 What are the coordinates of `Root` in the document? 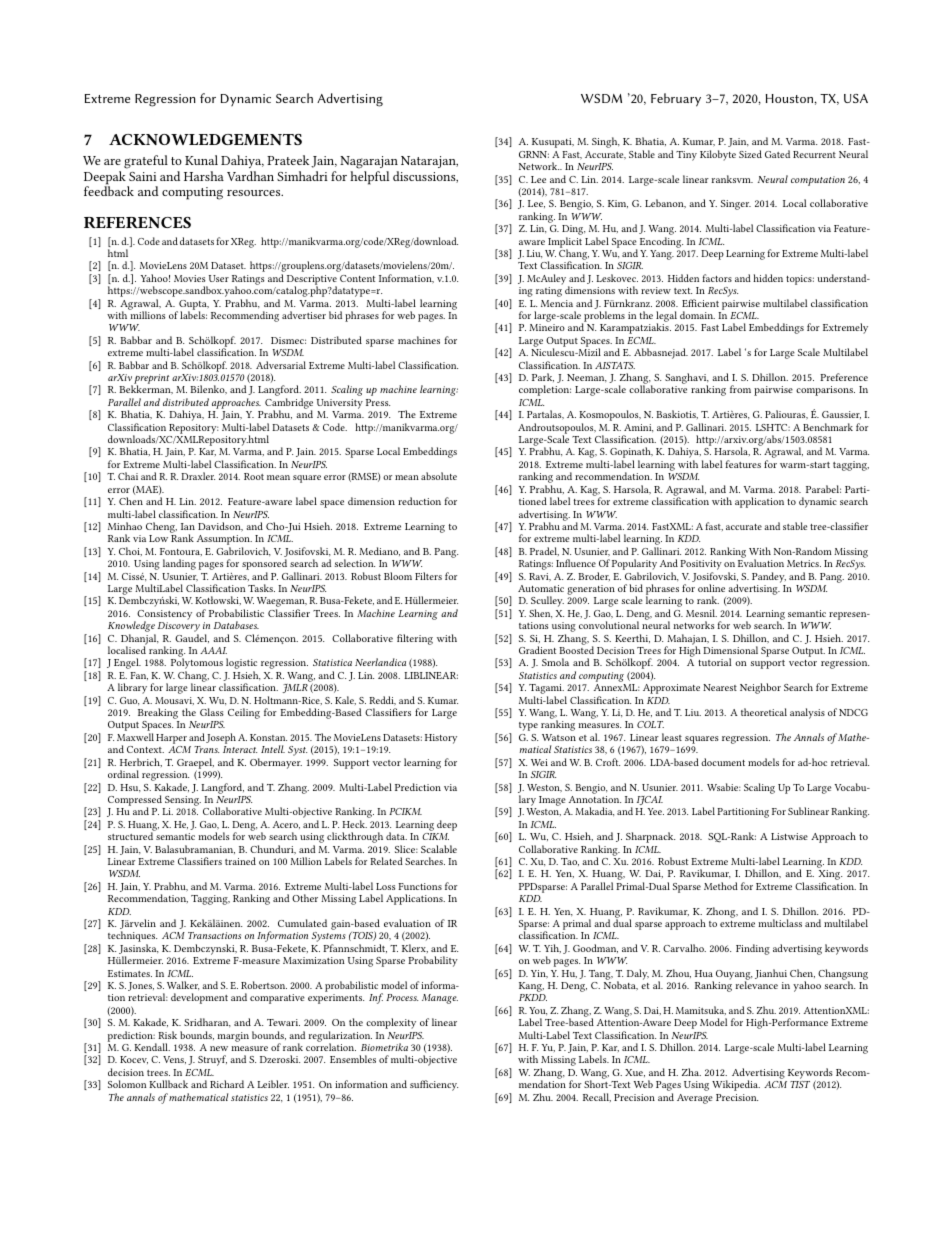 It's located at (254, 476).
